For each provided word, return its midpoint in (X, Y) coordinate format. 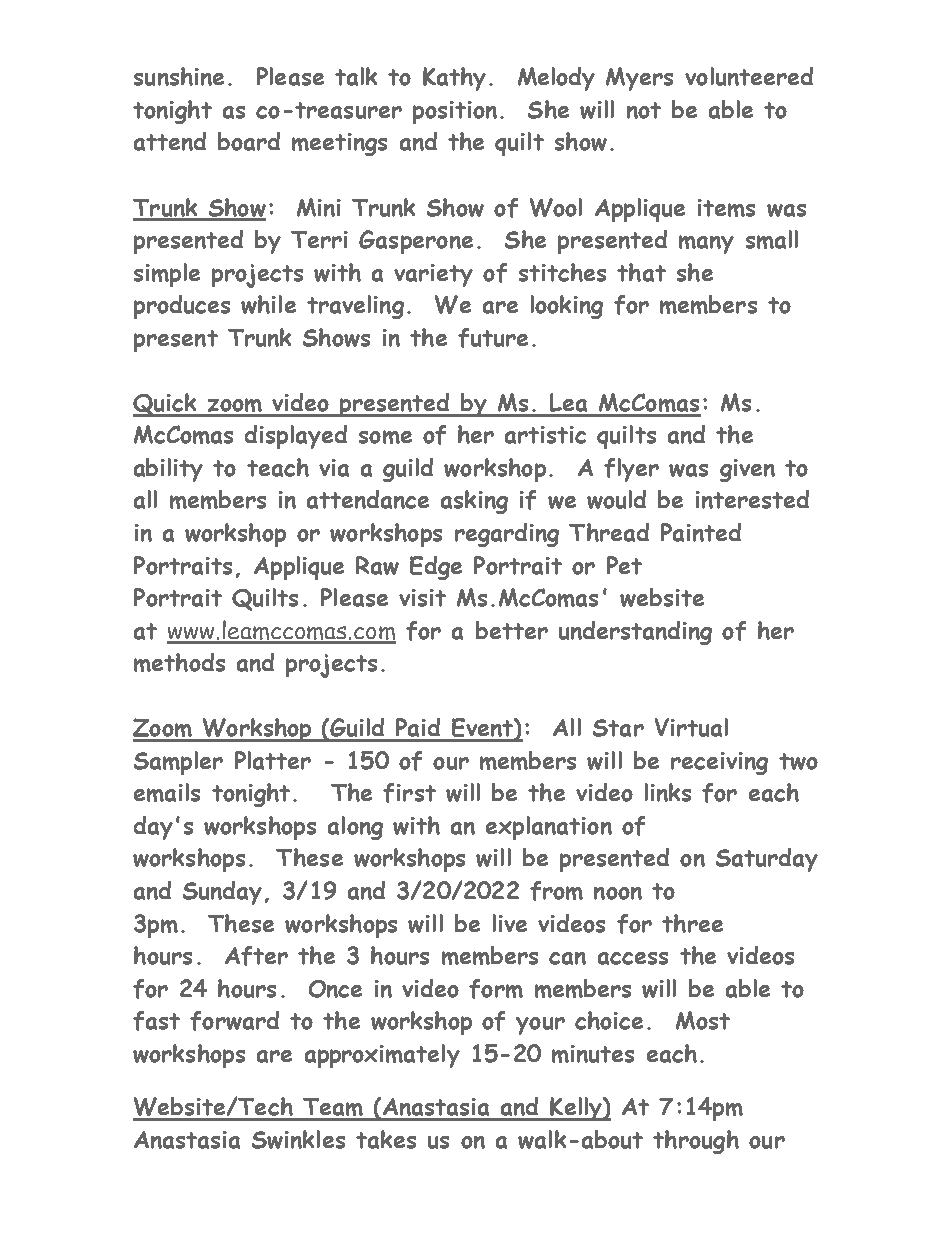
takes (386, 1139)
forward (234, 1021)
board (249, 141)
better (512, 630)
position (455, 112)
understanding (635, 633)
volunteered (749, 76)
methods (179, 662)
